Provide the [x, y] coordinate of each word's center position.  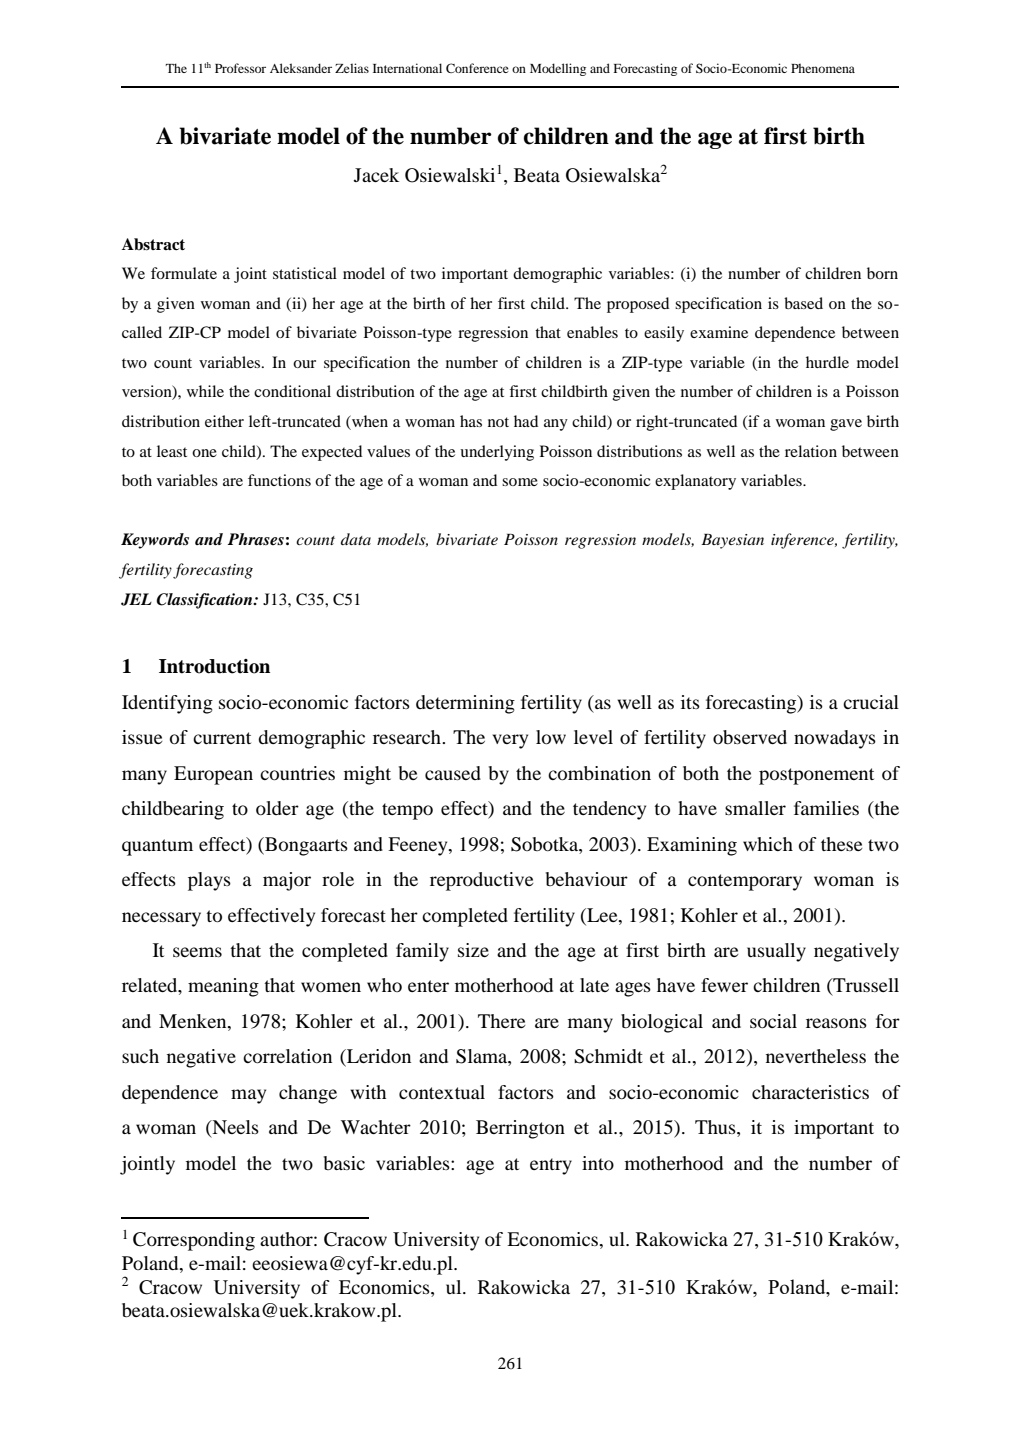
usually [776, 952]
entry [551, 1166]
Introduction [214, 666]
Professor [240, 68]
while [205, 391]
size [473, 950]
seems [197, 952]
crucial [871, 702]
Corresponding [194, 1241]
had [526, 421]
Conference [477, 68]
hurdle [827, 362]
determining [465, 704]
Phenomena [823, 68]
